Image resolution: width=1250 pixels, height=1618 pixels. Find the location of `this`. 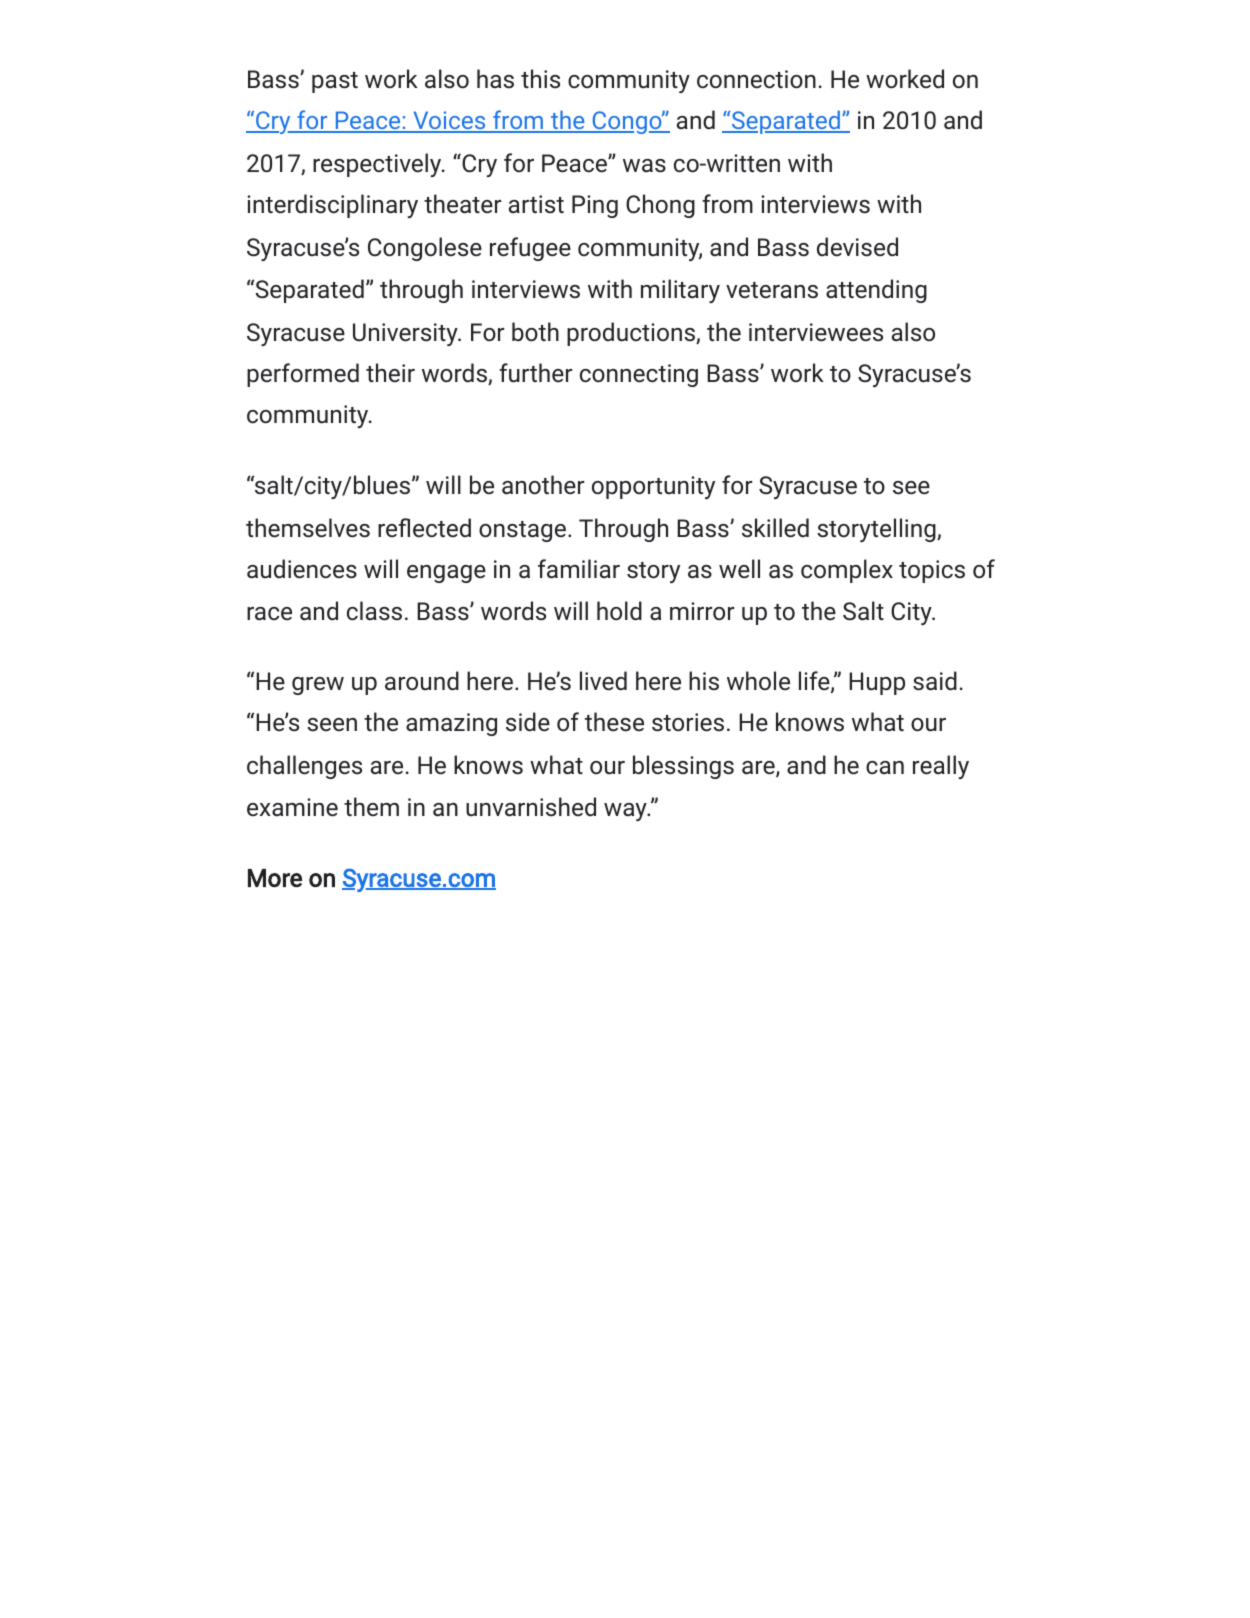

this is located at coordinates (540, 79).
